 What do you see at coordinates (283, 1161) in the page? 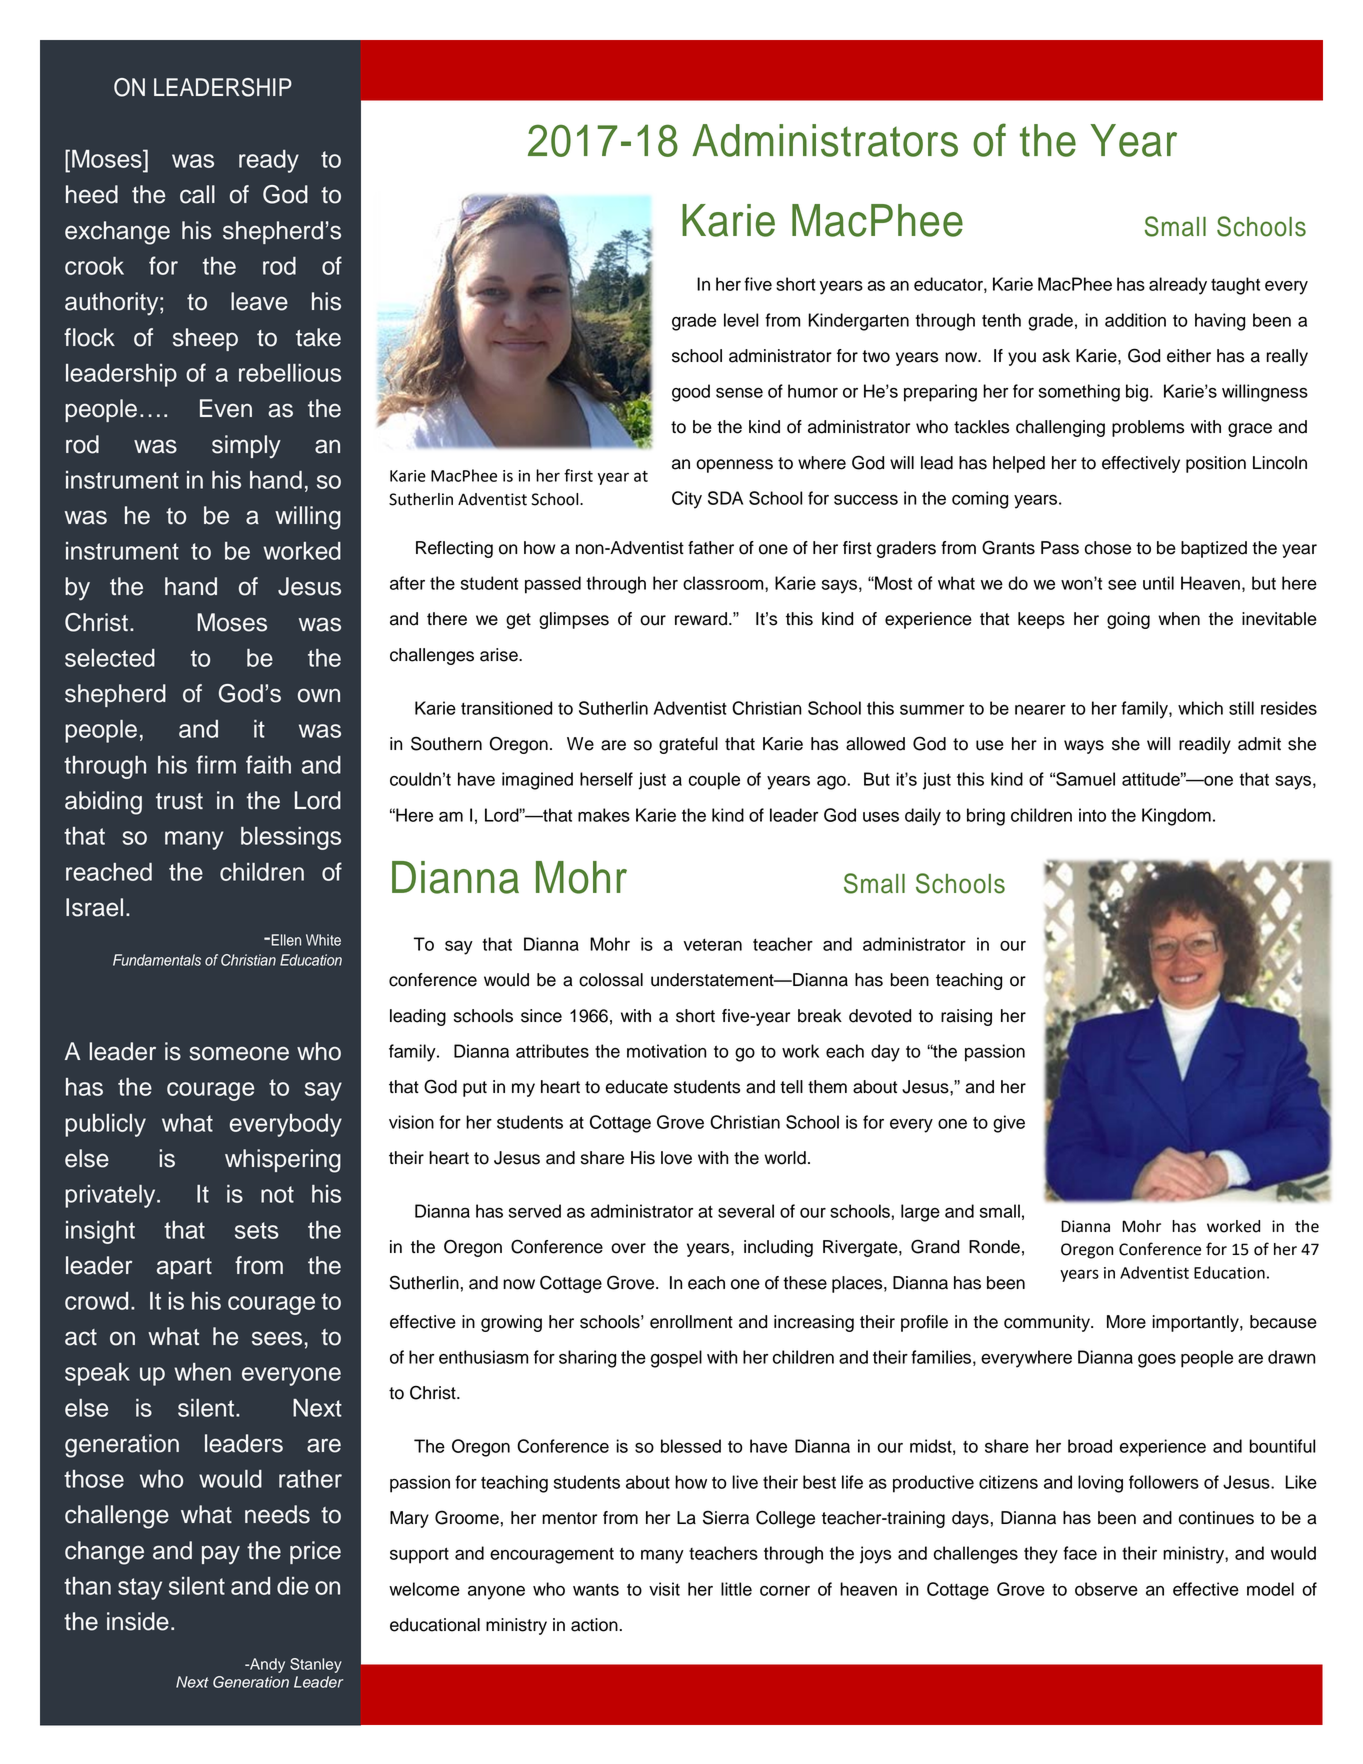
I see `whispering` at bounding box center [283, 1161].
